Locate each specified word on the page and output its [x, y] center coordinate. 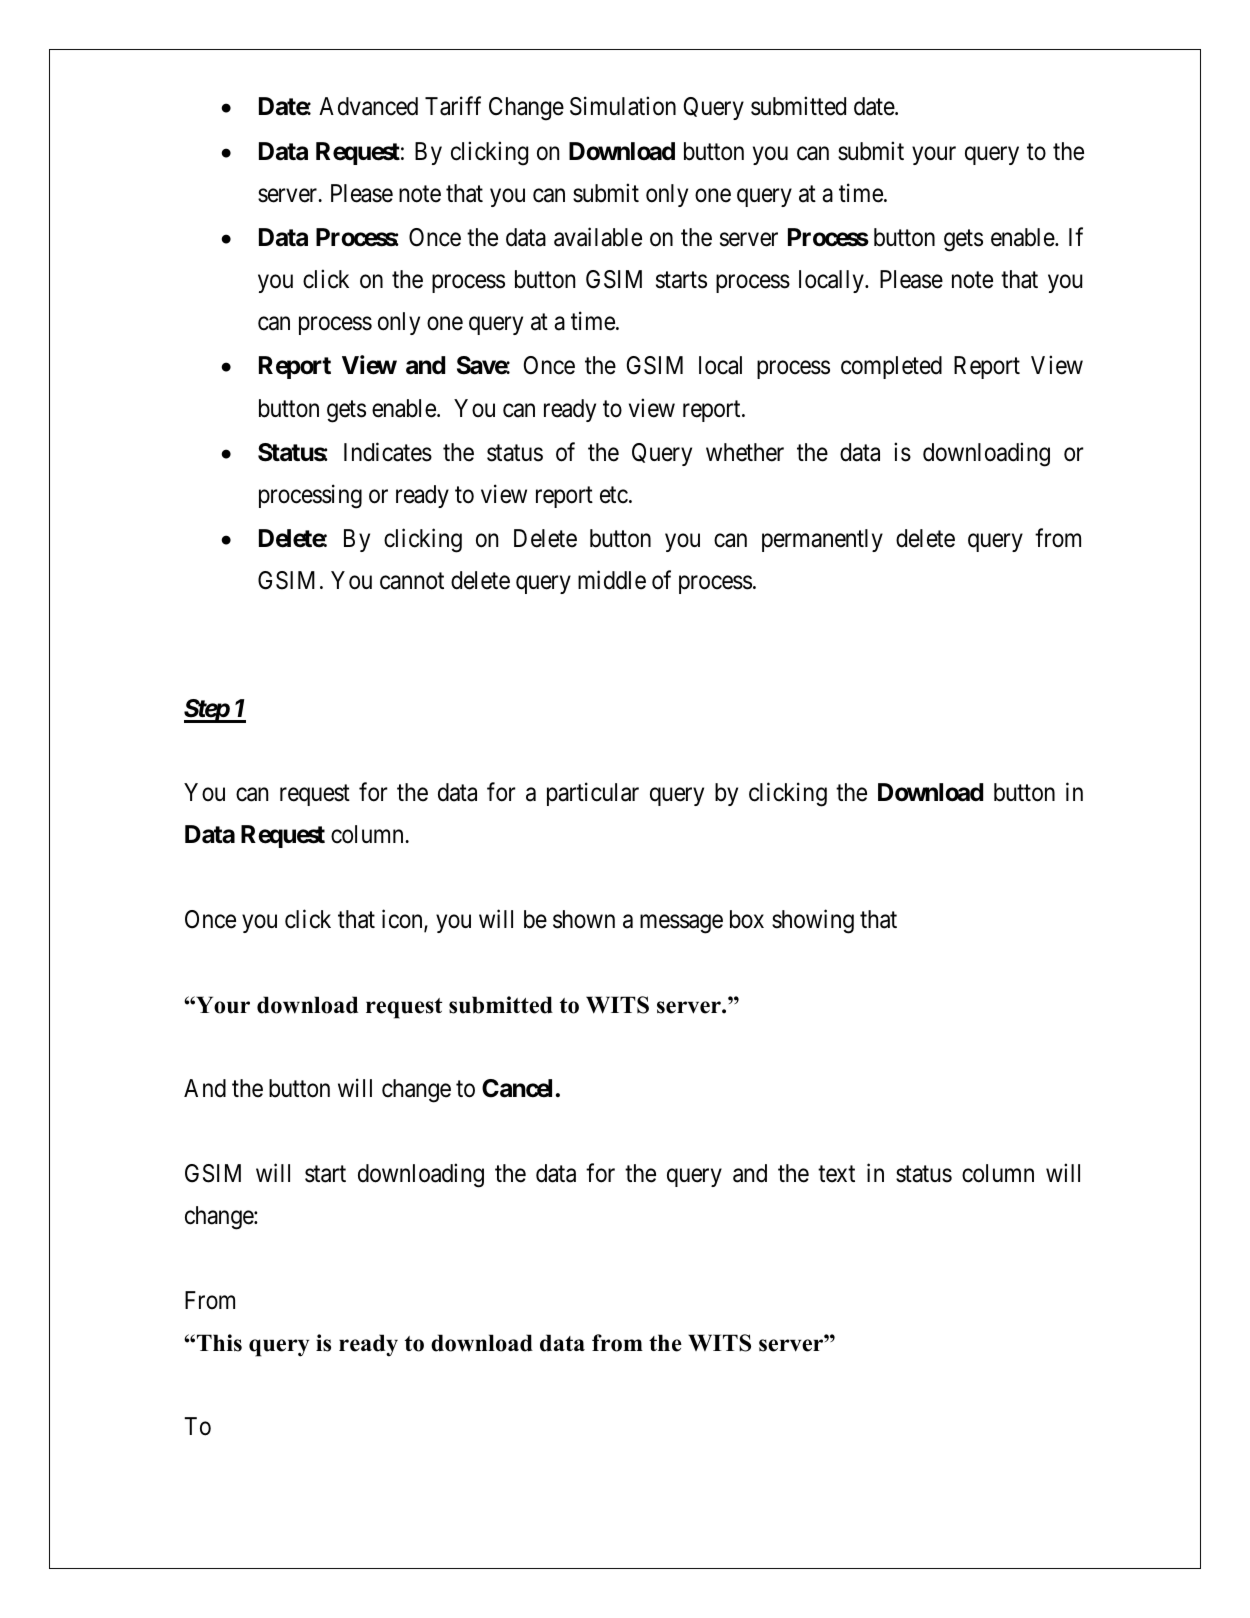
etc [614, 495]
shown [584, 919]
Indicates [388, 452]
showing [813, 921]
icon [403, 920]
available [598, 237]
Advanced [368, 106]
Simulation [623, 106]
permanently [822, 540]
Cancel [517, 1088]
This [219, 1343]
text [836, 1174]
